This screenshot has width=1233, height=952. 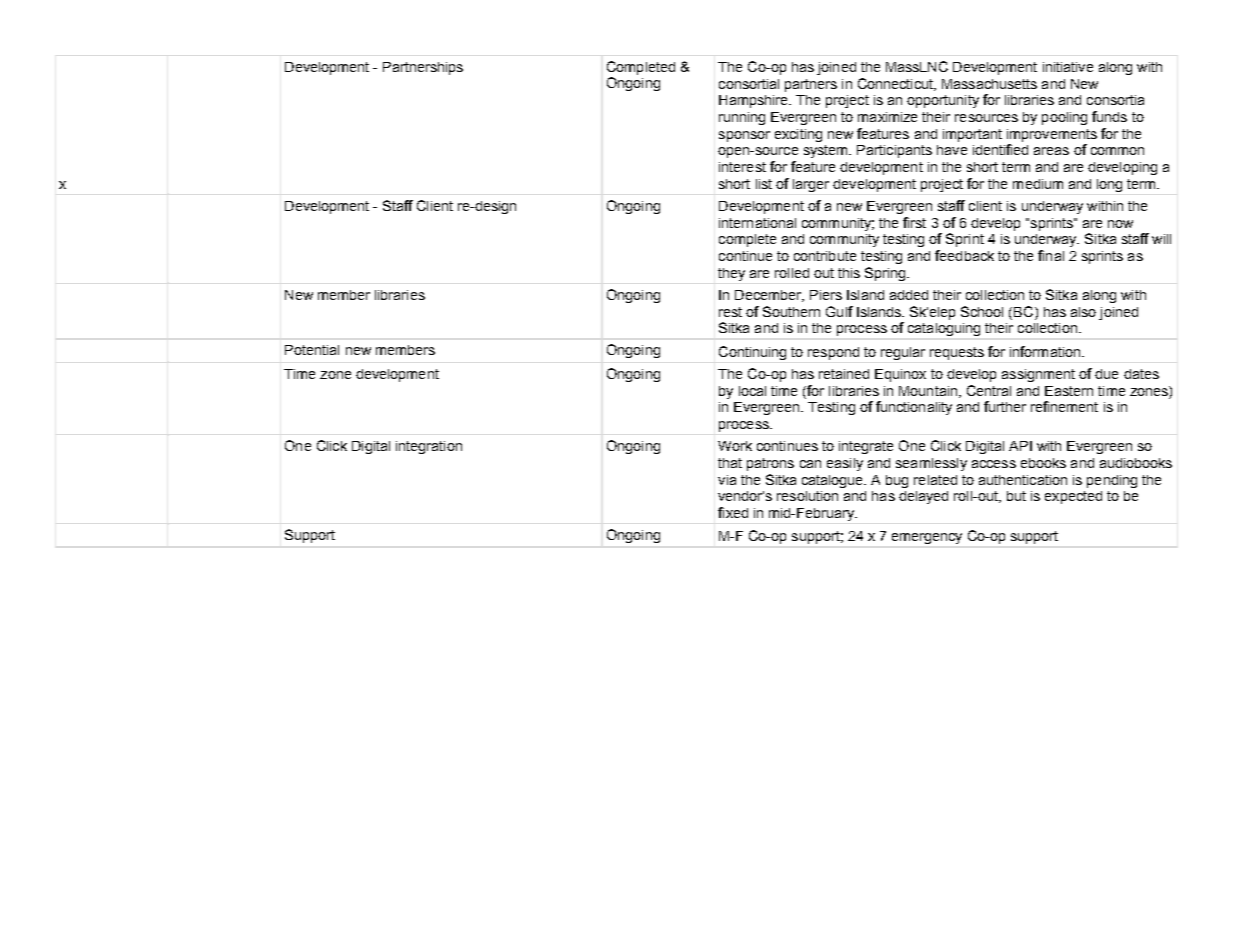 What do you see at coordinates (429, 447) in the screenshot?
I see `integration` at bounding box center [429, 447].
